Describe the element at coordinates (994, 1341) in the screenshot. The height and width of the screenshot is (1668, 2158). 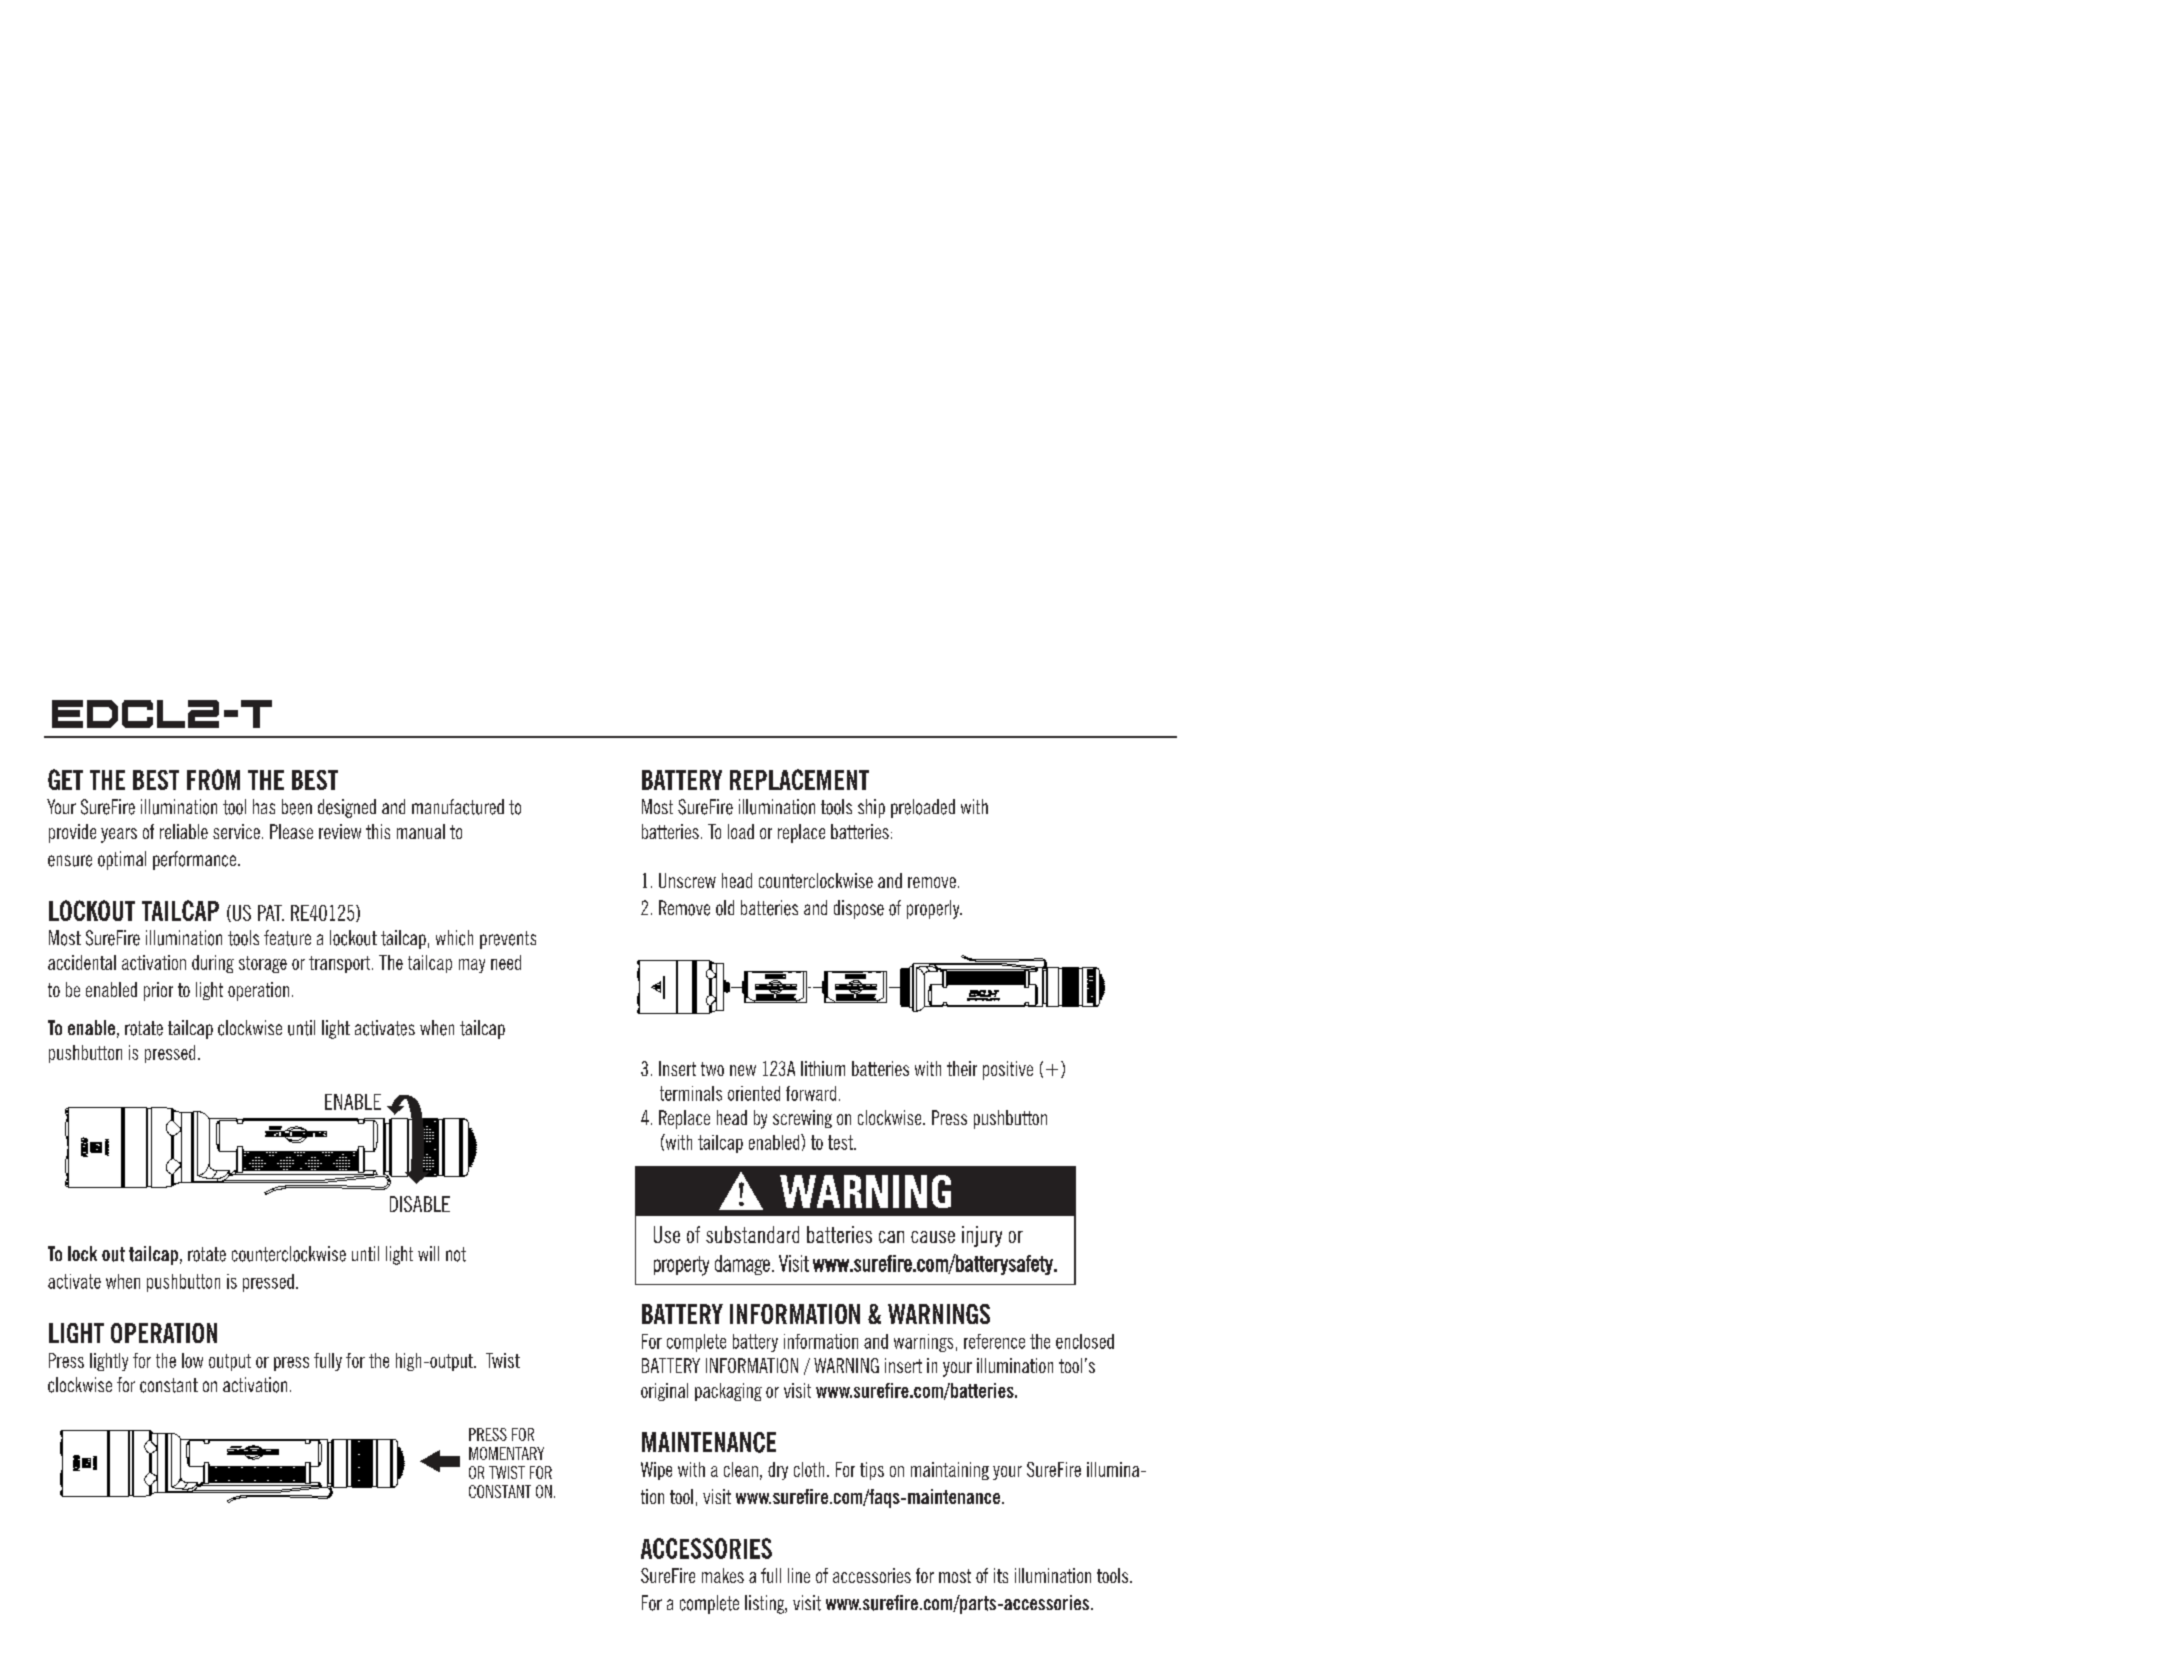
I see `reference` at that location.
